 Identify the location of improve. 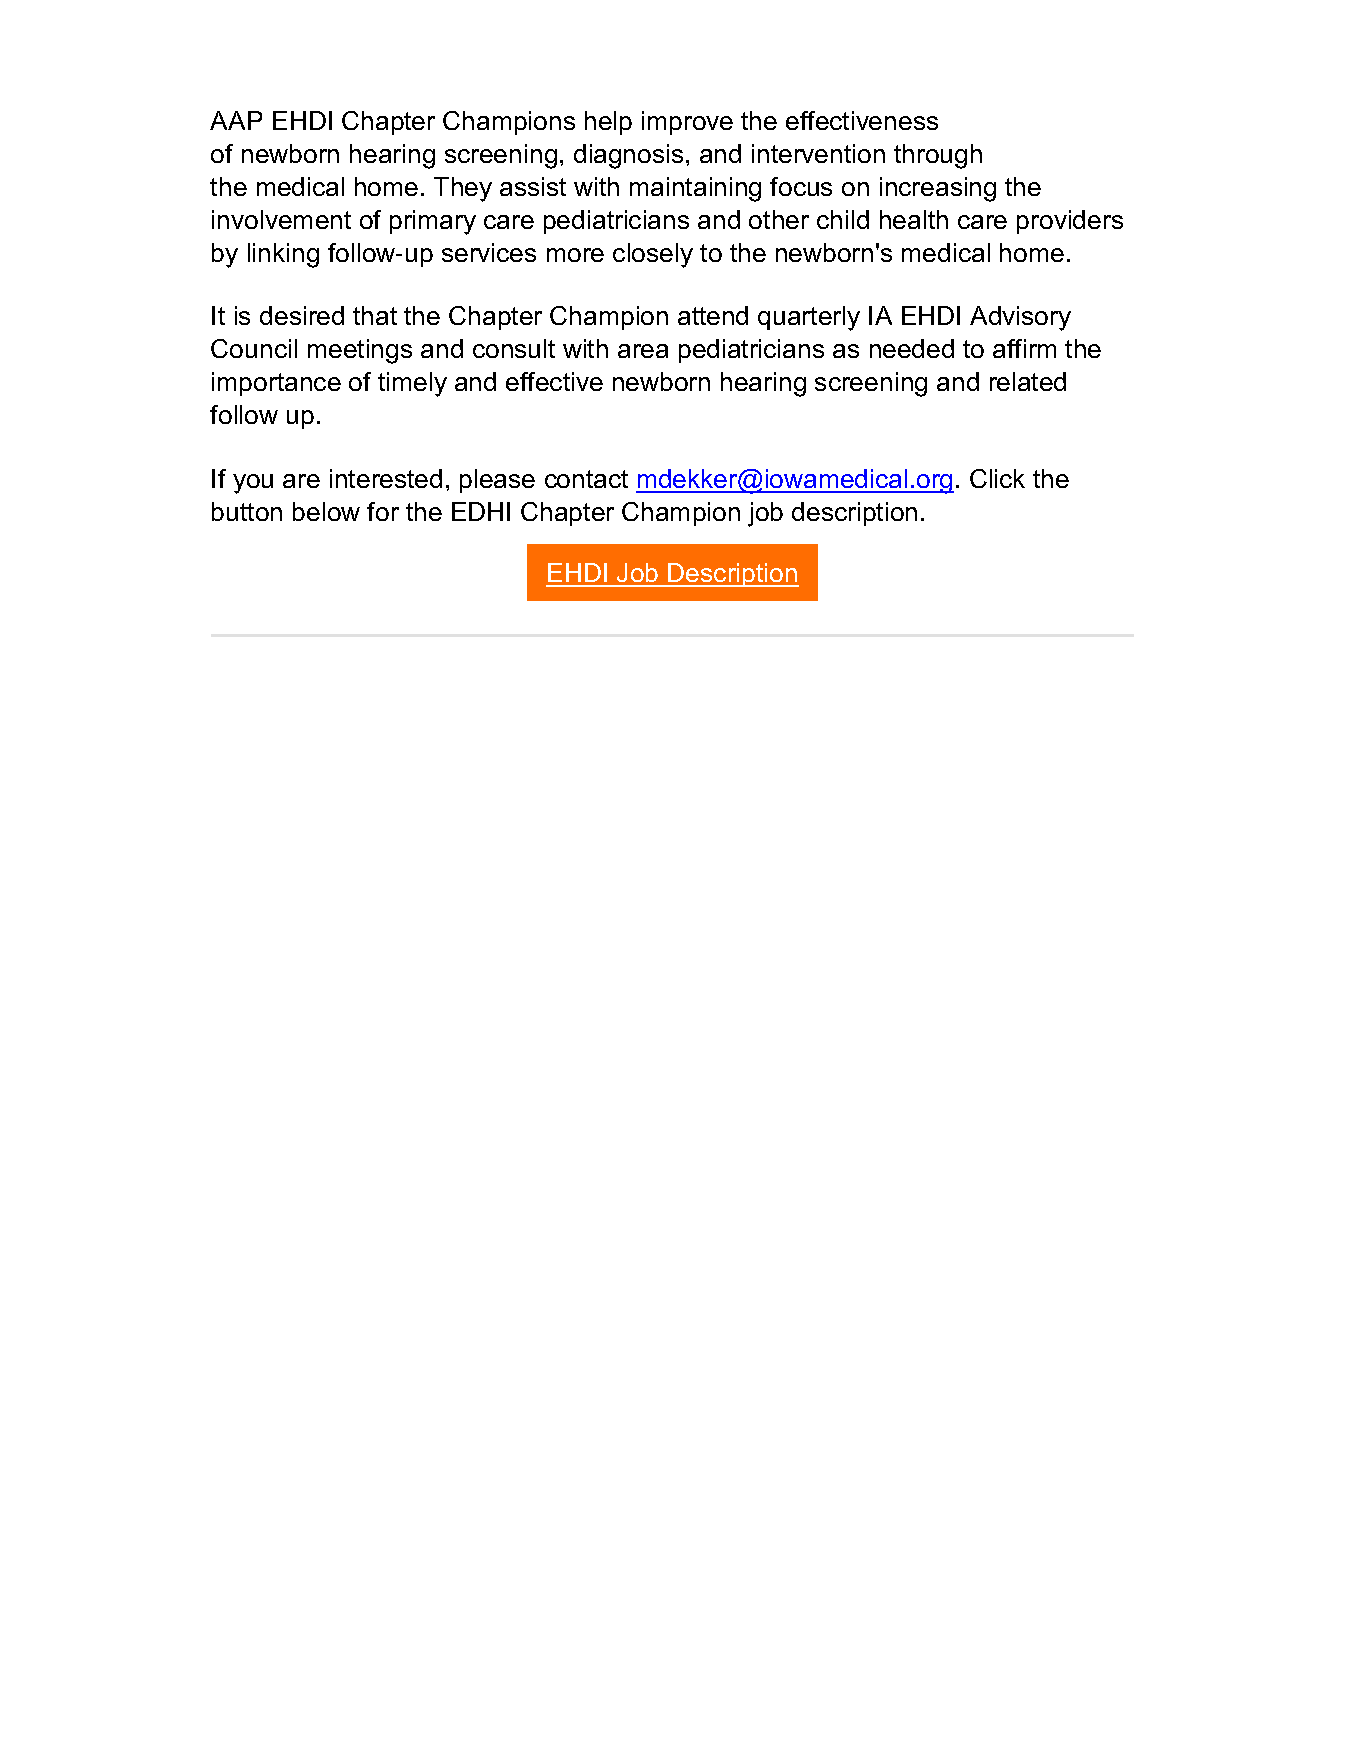
(687, 123).
